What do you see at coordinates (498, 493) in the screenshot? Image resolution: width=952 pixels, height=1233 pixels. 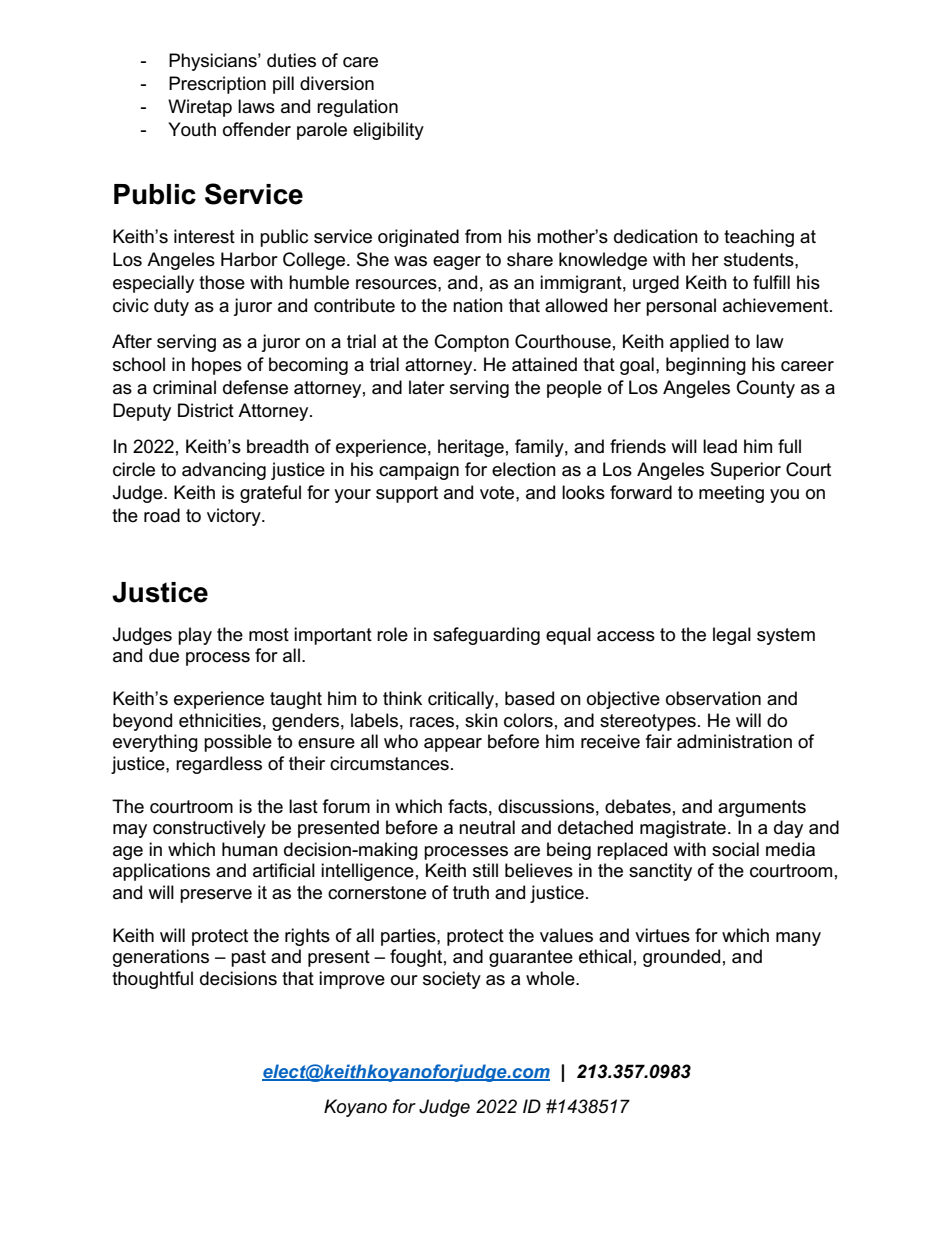 I see `vote` at bounding box center [498, 493].
